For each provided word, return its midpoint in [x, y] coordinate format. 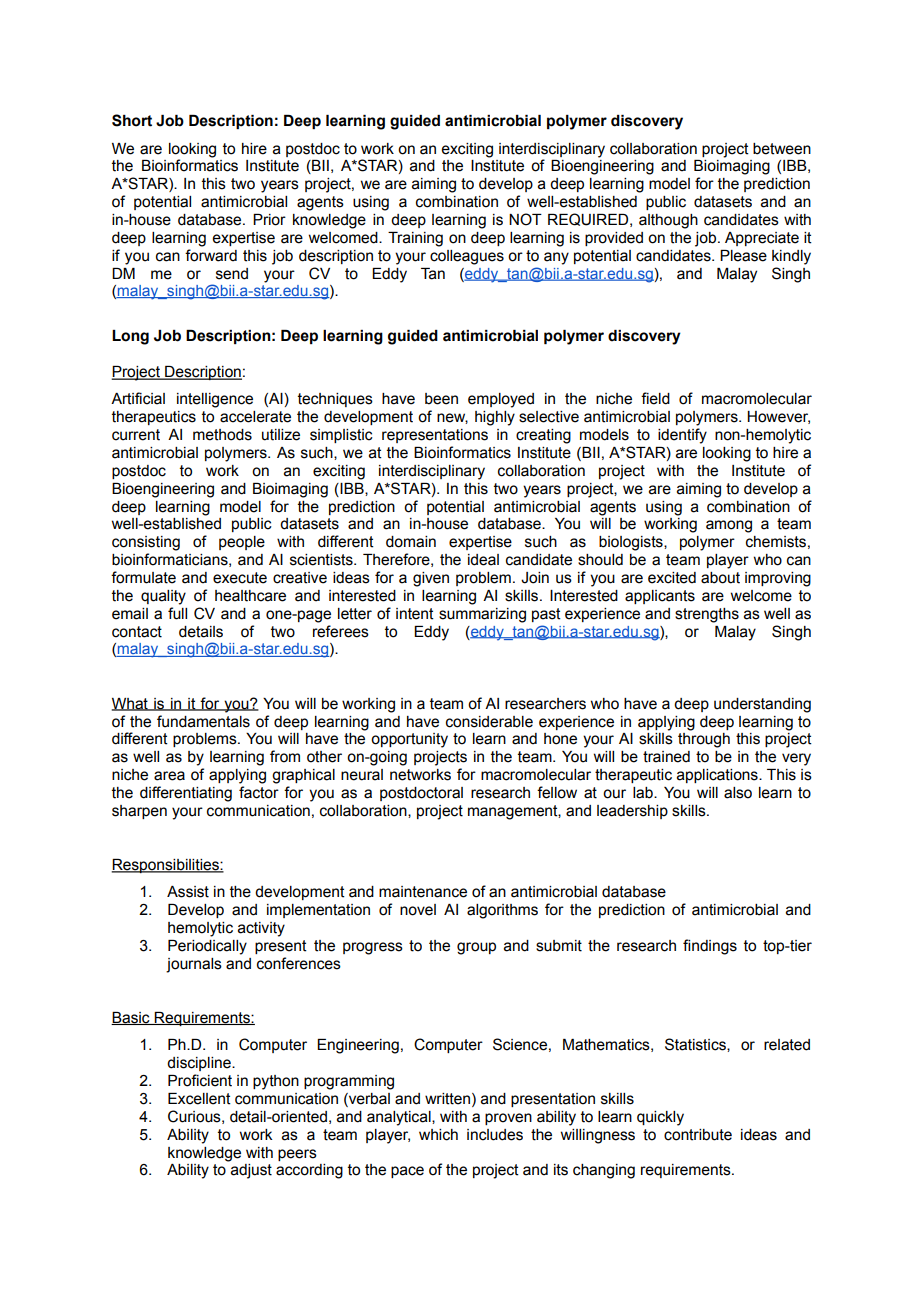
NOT [525, 219]
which [438, 1135]
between [782, 149]
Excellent [199, 1099]
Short [132, 120]
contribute [698, 1135]
